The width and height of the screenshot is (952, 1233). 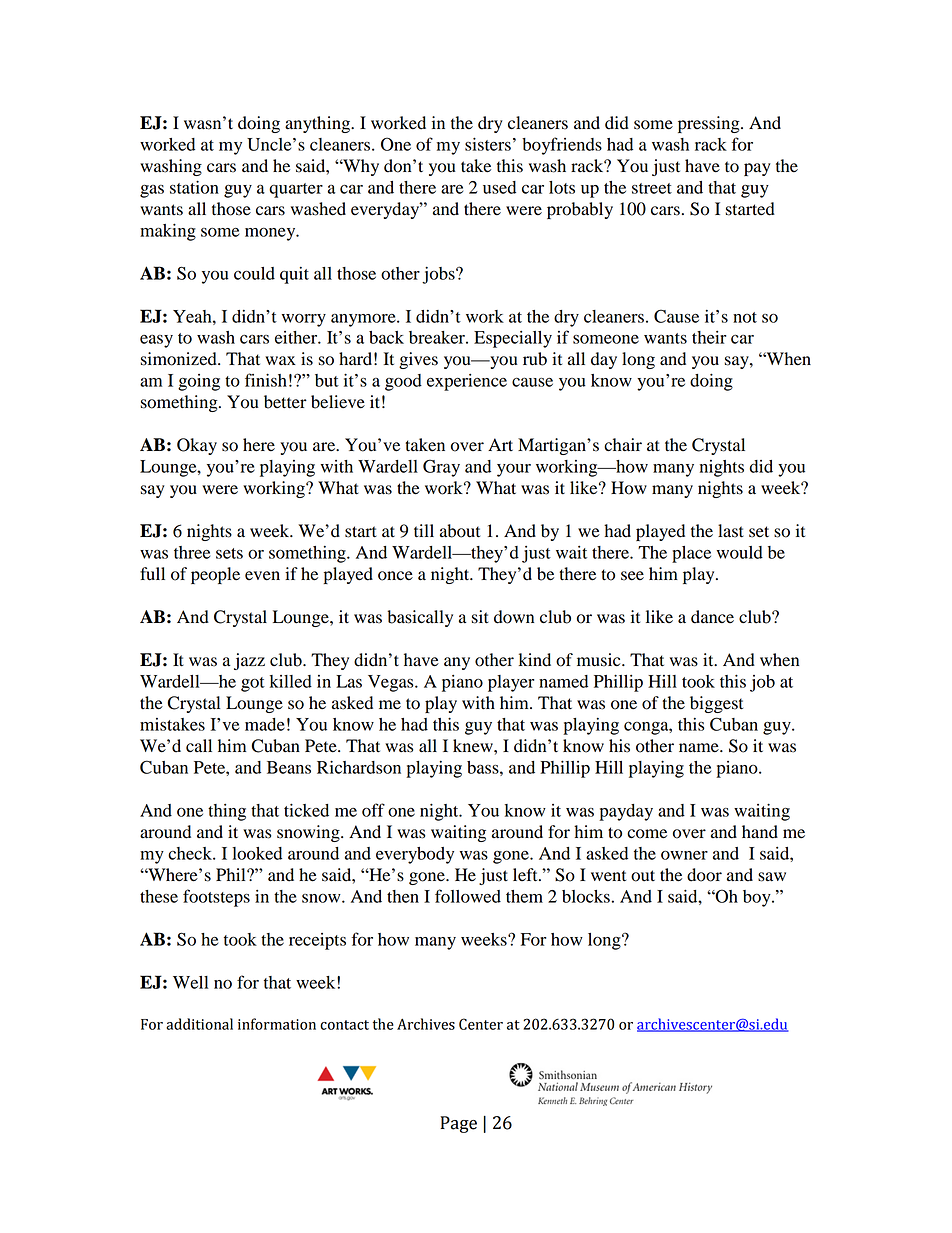 What do you see at coordinates (229, 553) in the screenshot?
I see `sets` at bounding box center [229, 553].
